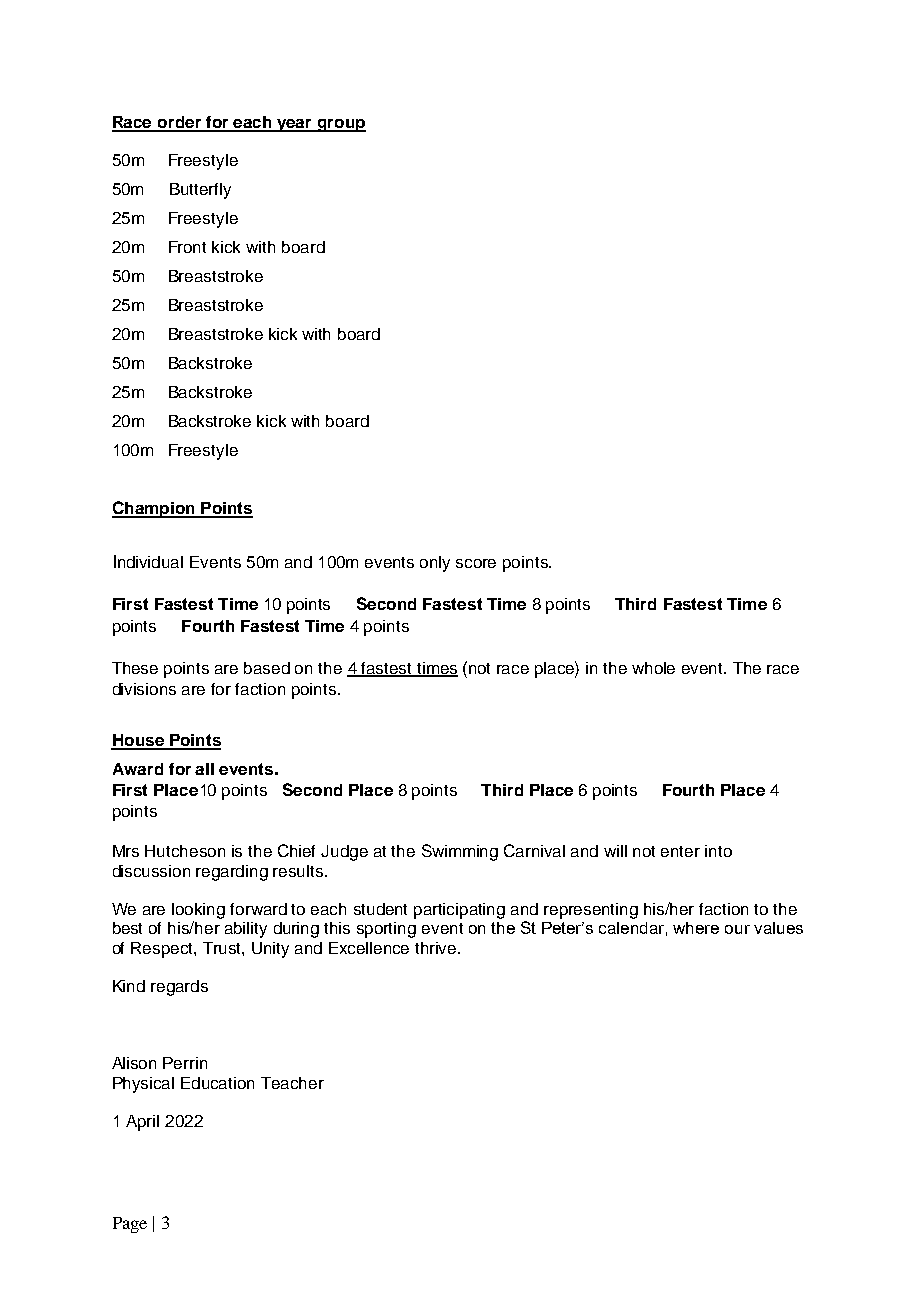 This screenshot has height=1309, width=924. Describe the element at coordinates (435, 564) in the screenshot. I see `only` at that location.
